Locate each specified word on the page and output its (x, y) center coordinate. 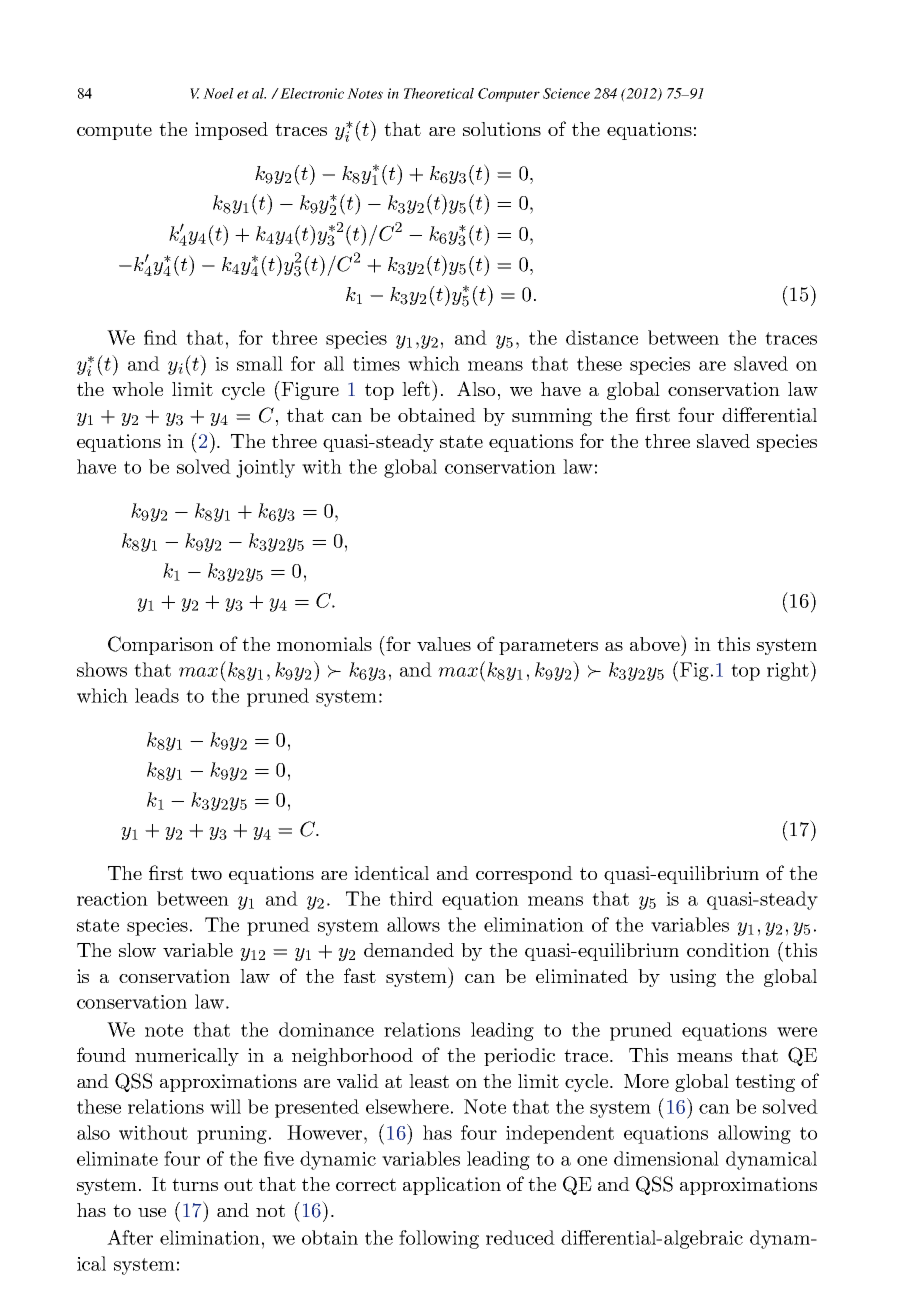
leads (157, 695)
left (416, 388)
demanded (409, 950)
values (444, 644)
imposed (231, 131)
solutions (502, 129)
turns (195, 1184)
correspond (524, 875)
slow (137, 950)
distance (602, 337)
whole (137, 389)
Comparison (161, 645)
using (693, 978)
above (656, 643)
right (789, 671)
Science (566, 93)
